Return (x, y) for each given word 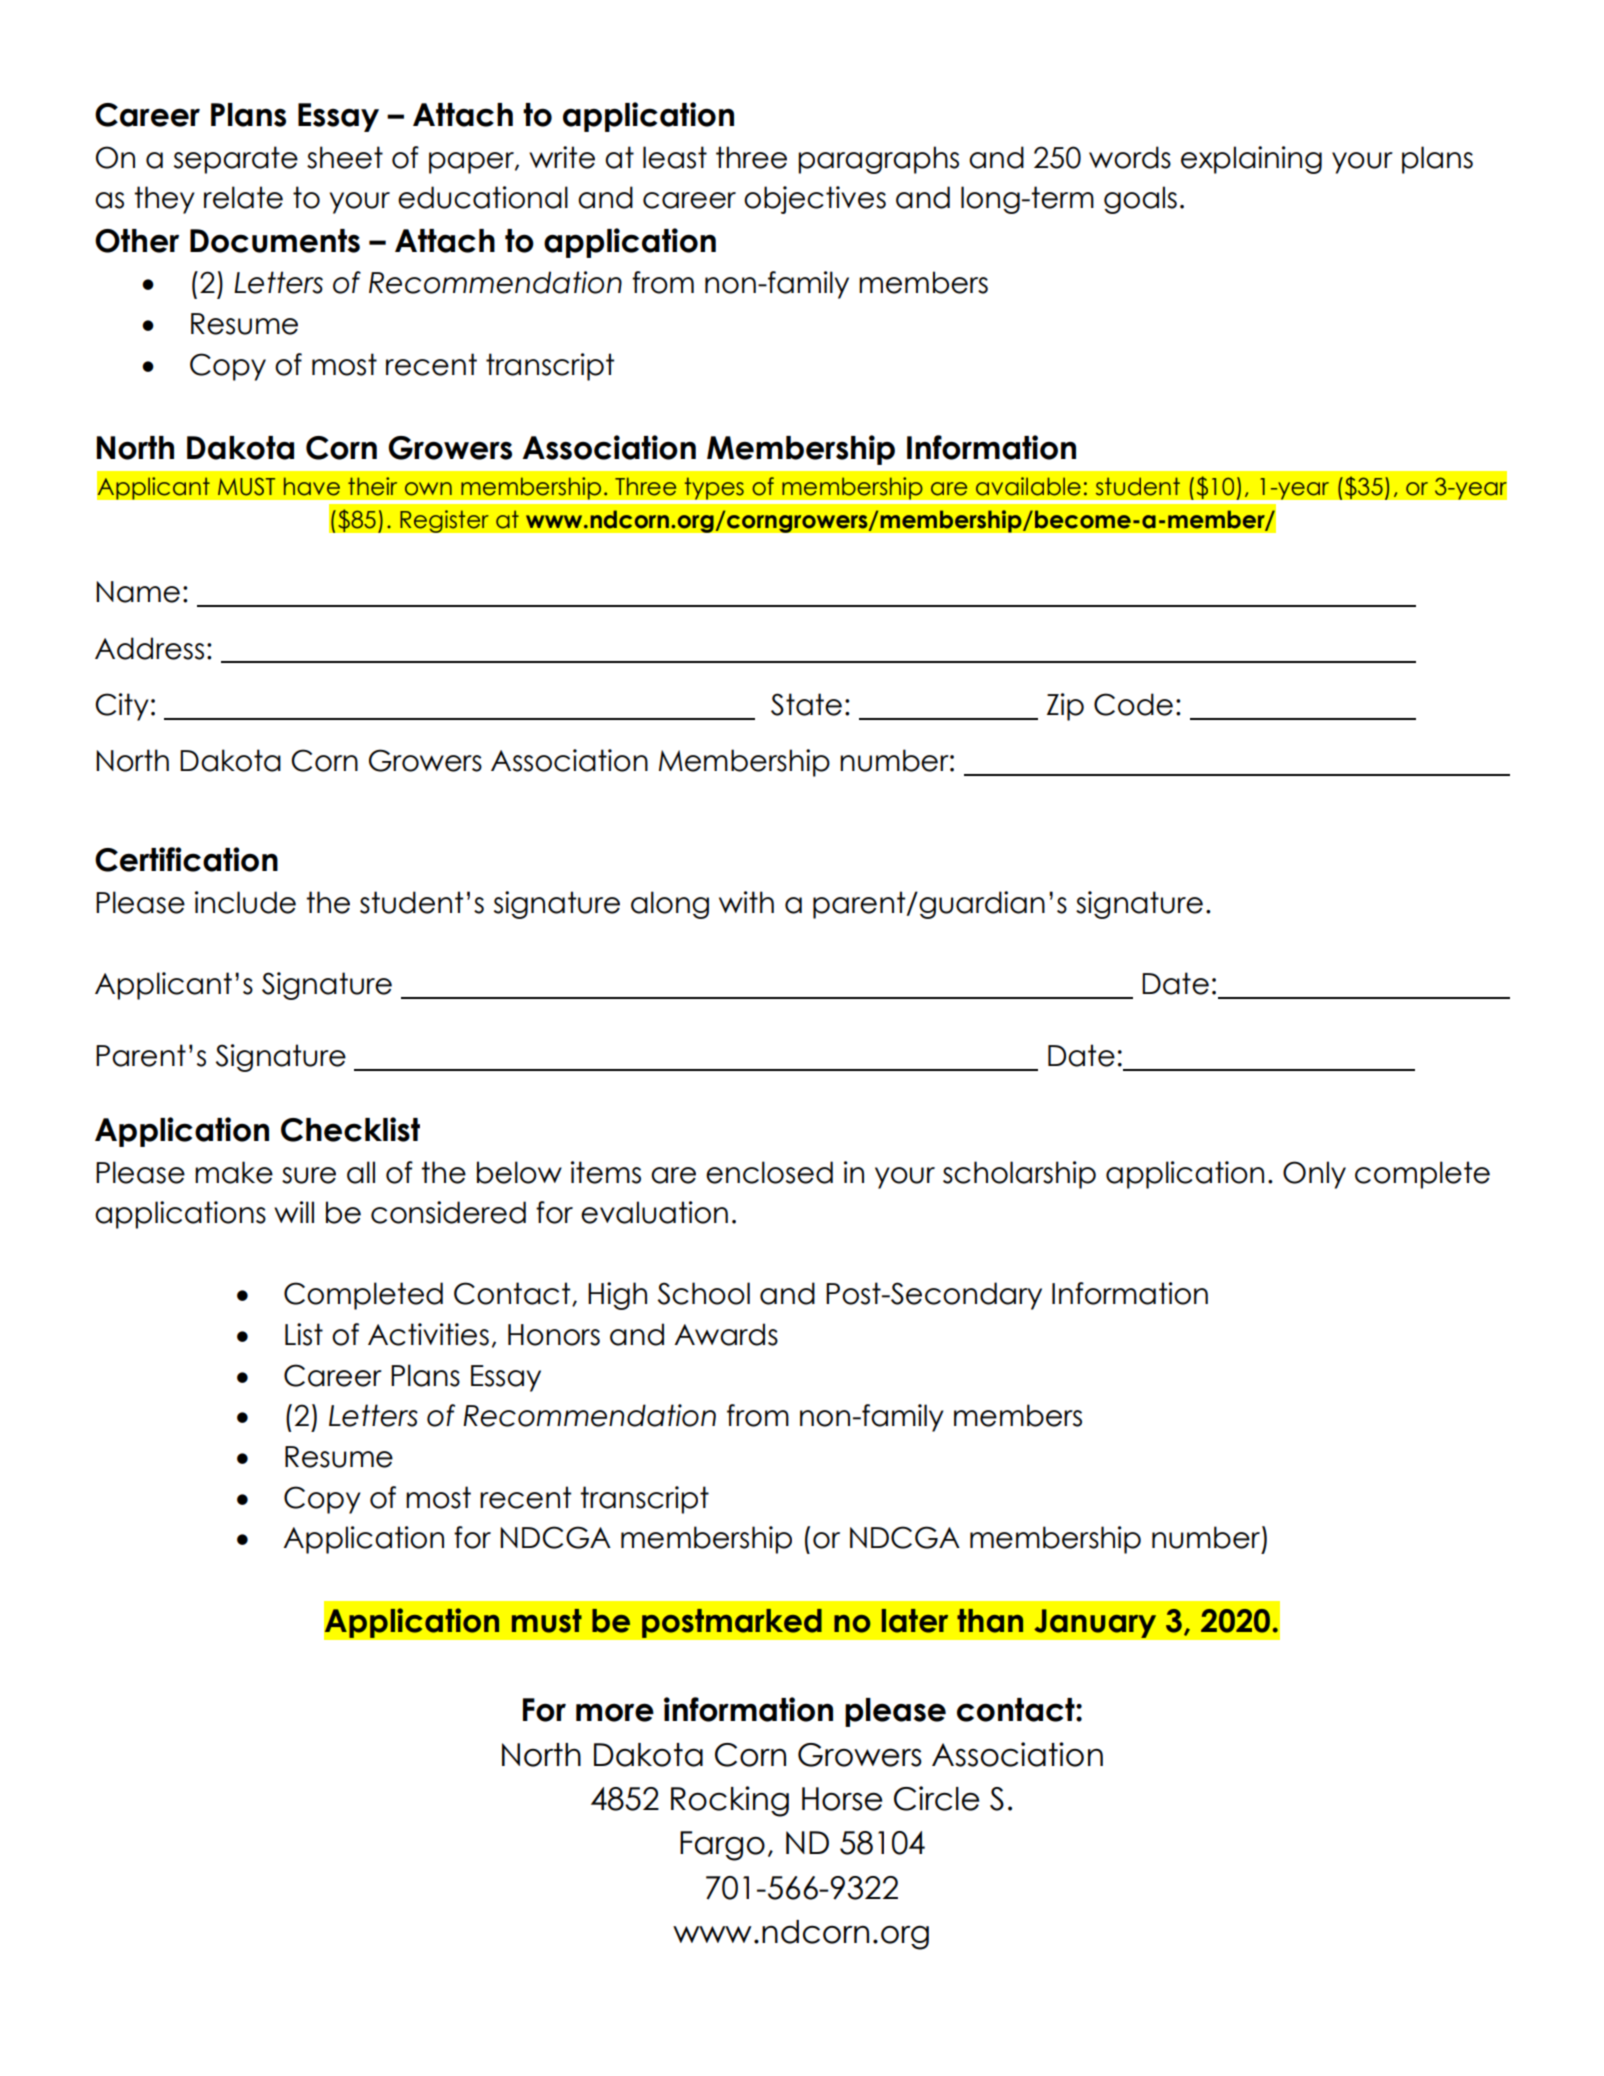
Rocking (730, 1801)
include (245, 902)
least (675, 157)
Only (1314, 1175)
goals (1140, 200)
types (714, 488)
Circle (937, 1798)
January (1095, 1623)
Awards (726, 1334)
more (615, 1712)
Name (138, 592)
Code (1133, 704)
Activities (428, 1334)
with (746, 902)
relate (243, 197)
